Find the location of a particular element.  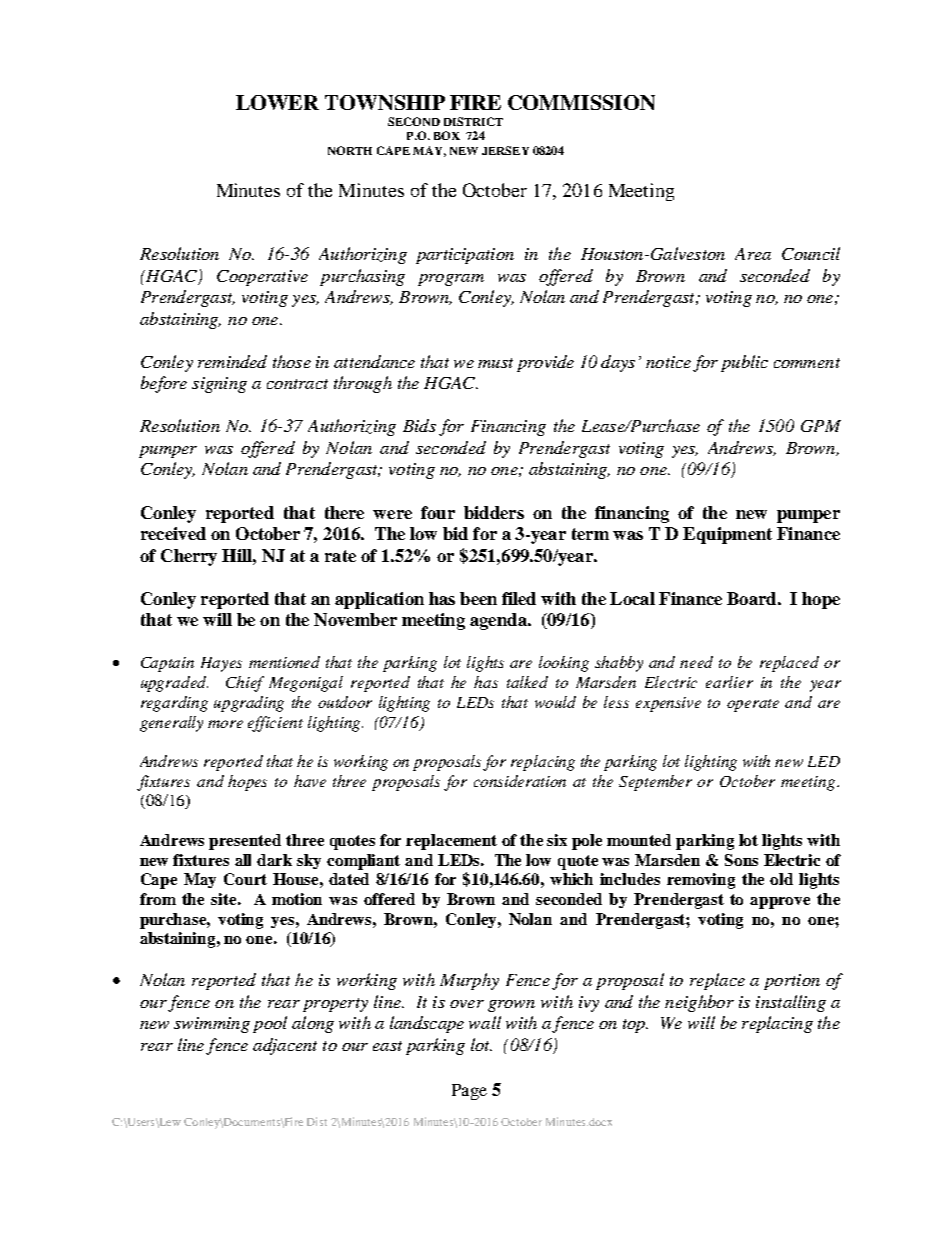

Equipment is located at coordinates (727, 535).
